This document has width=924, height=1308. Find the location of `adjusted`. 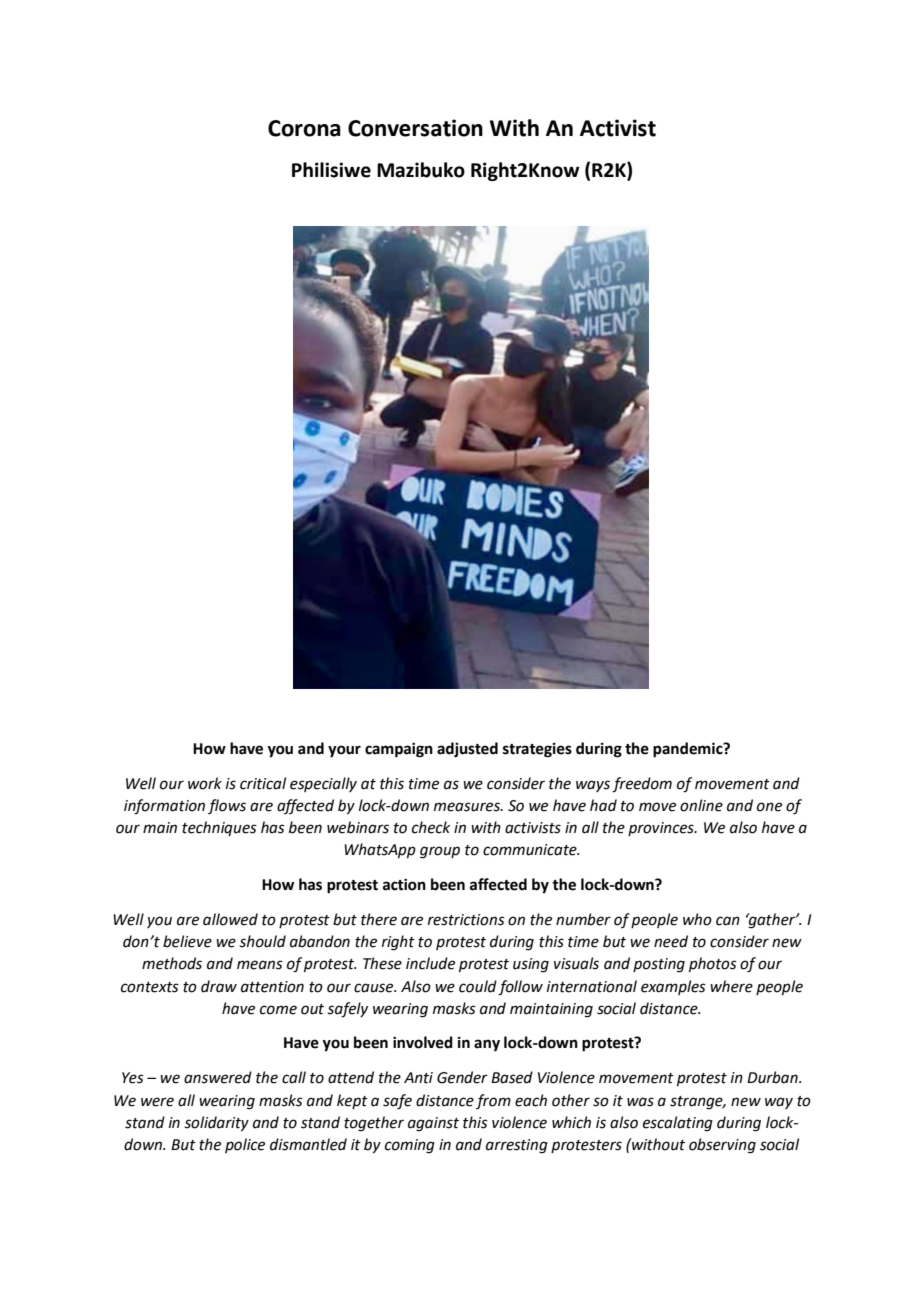

adjusted is located at coordinates (467, 750).
